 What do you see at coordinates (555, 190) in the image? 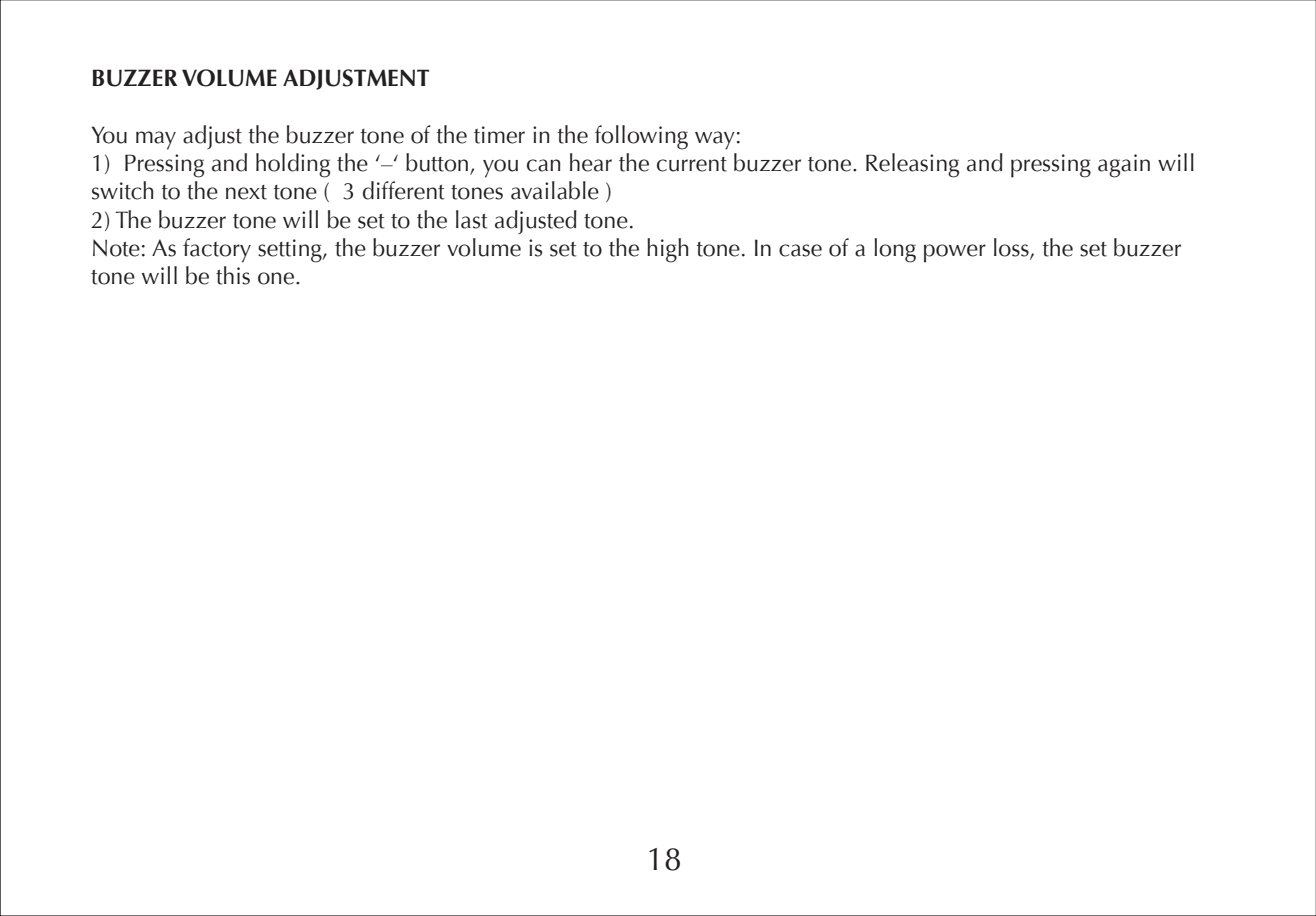
I see `available` at bounding box center [555, 190].
